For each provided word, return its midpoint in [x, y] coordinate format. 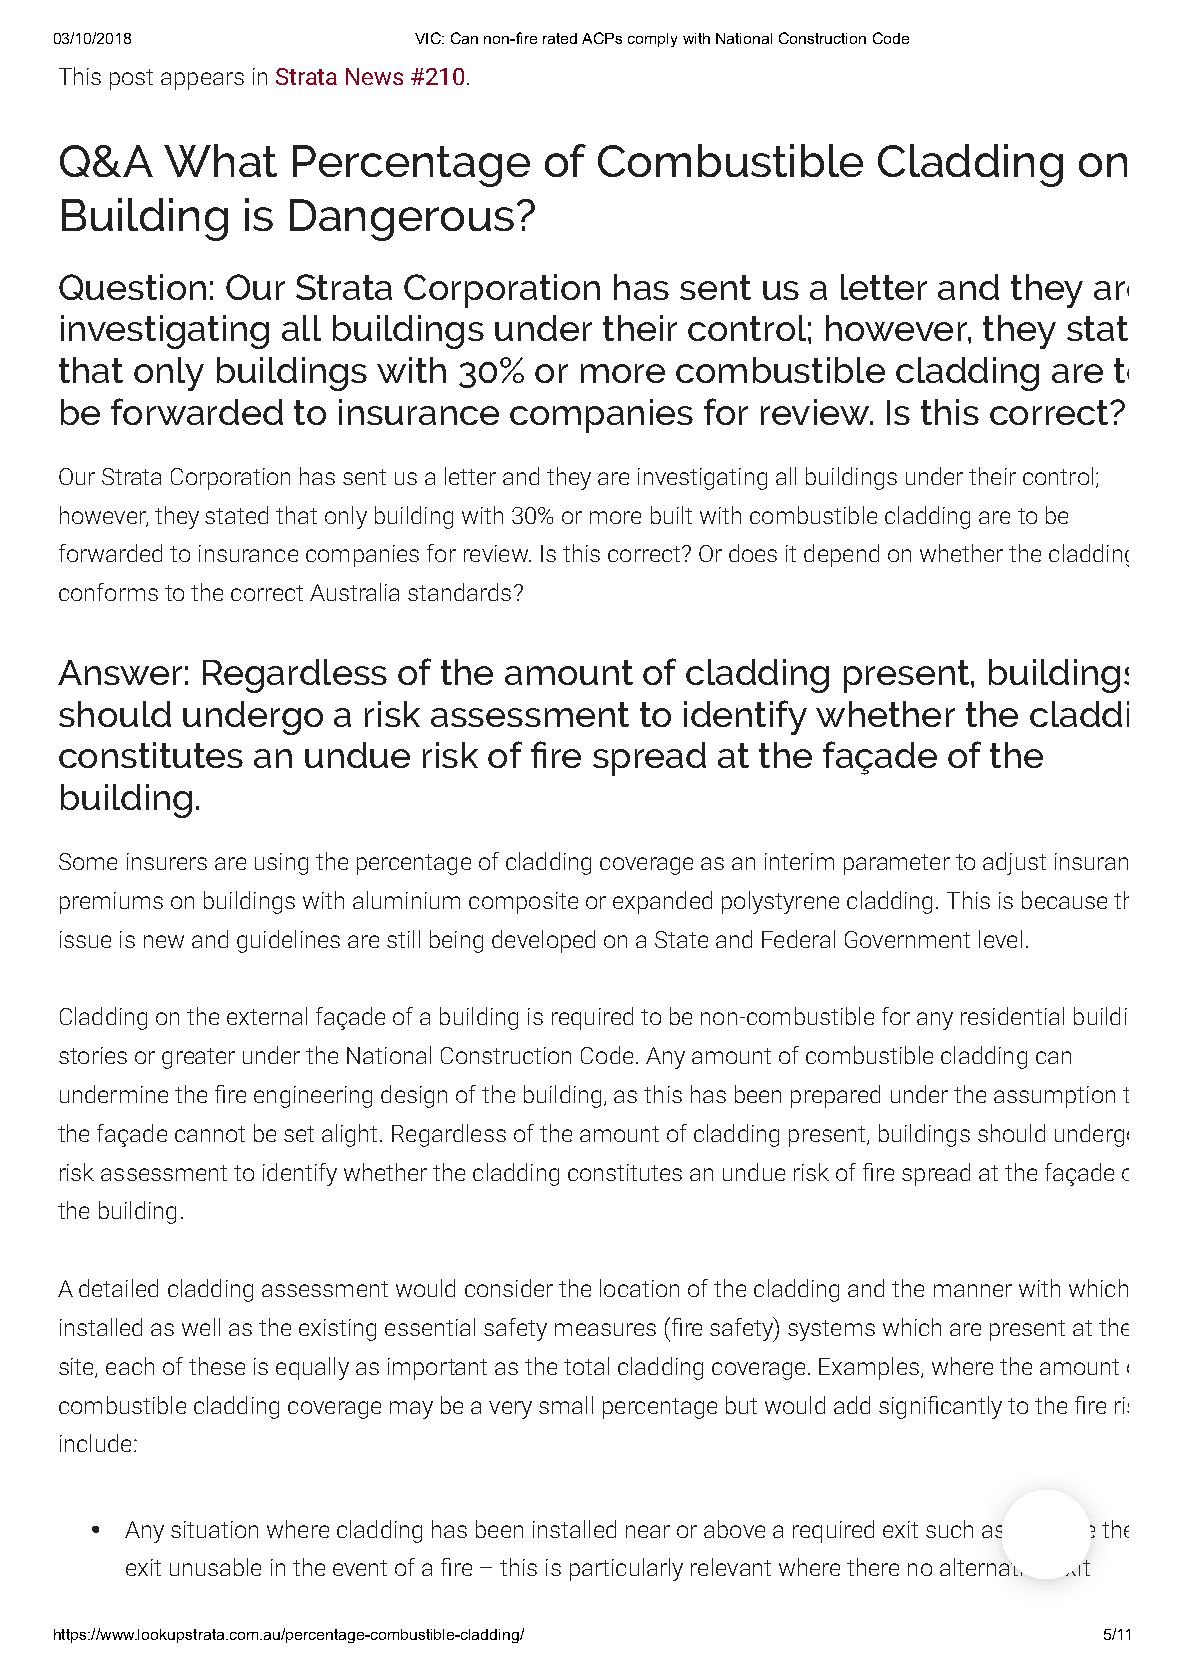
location [639, 1288]
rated [560, 38]
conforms [108, 592]
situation [214, 1529]
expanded [662, 902]
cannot [210, 1134]
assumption [1054, 1097]
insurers [167, 861]
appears [202, 81]
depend [841, 555]
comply [652, 40]
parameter [897, 864]
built [671, 515]
